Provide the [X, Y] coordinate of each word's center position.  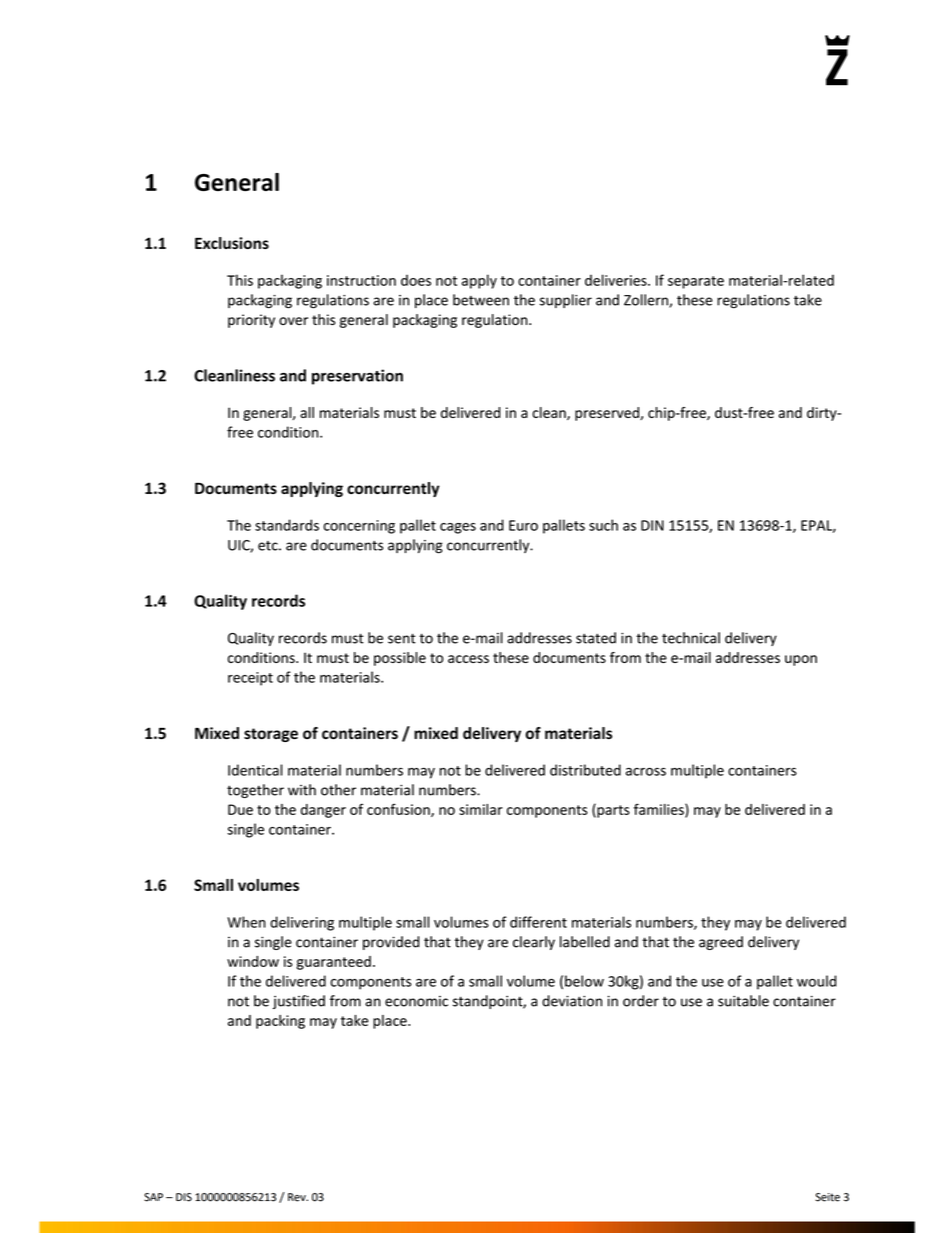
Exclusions [232, 243]
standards [287, 525]
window [253, 961]
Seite [827, 1197]
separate [696, 282]
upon [801, 660]
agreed [721, 943]
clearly [534, 943]
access [468, 659]
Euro [523, 525]
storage [271, 735]
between [481, 300]
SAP [153, 1197]
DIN [652, 525]
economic [416, 1001]
